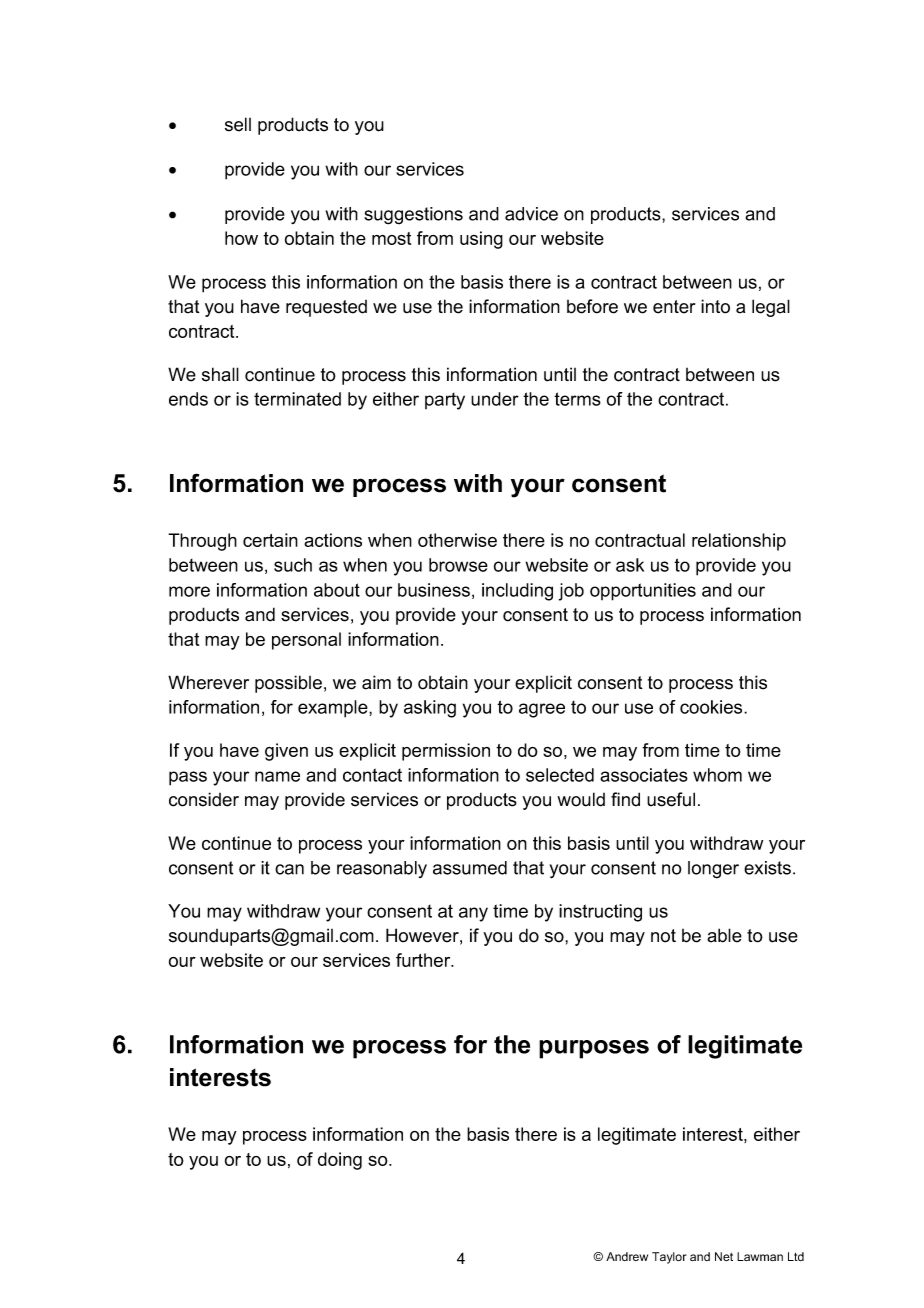 This page has height=1308, width=924. I want to click on Net, so click(724, 1256).
